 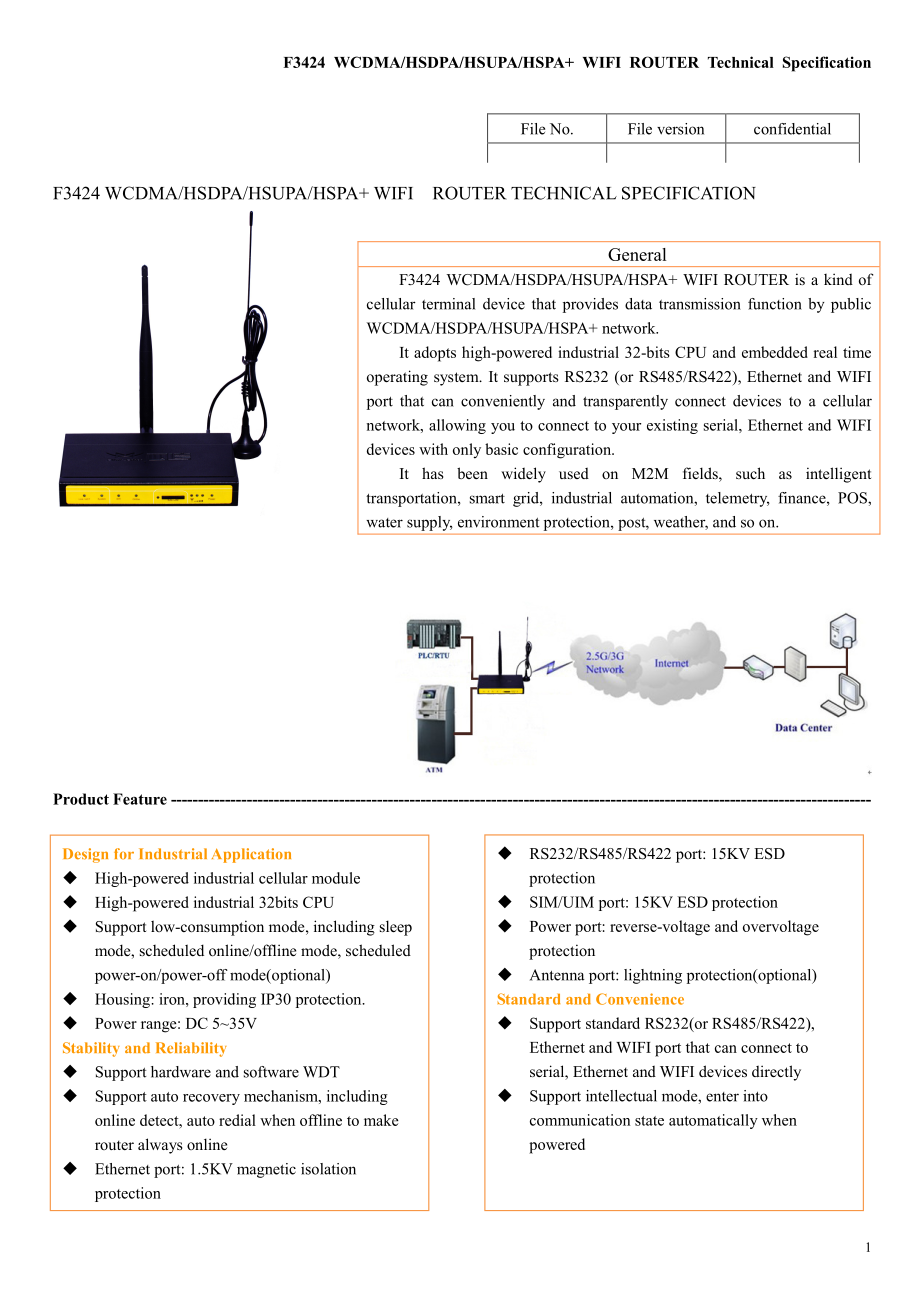 I want to click on Convenience, so click(x=640, y=999).
